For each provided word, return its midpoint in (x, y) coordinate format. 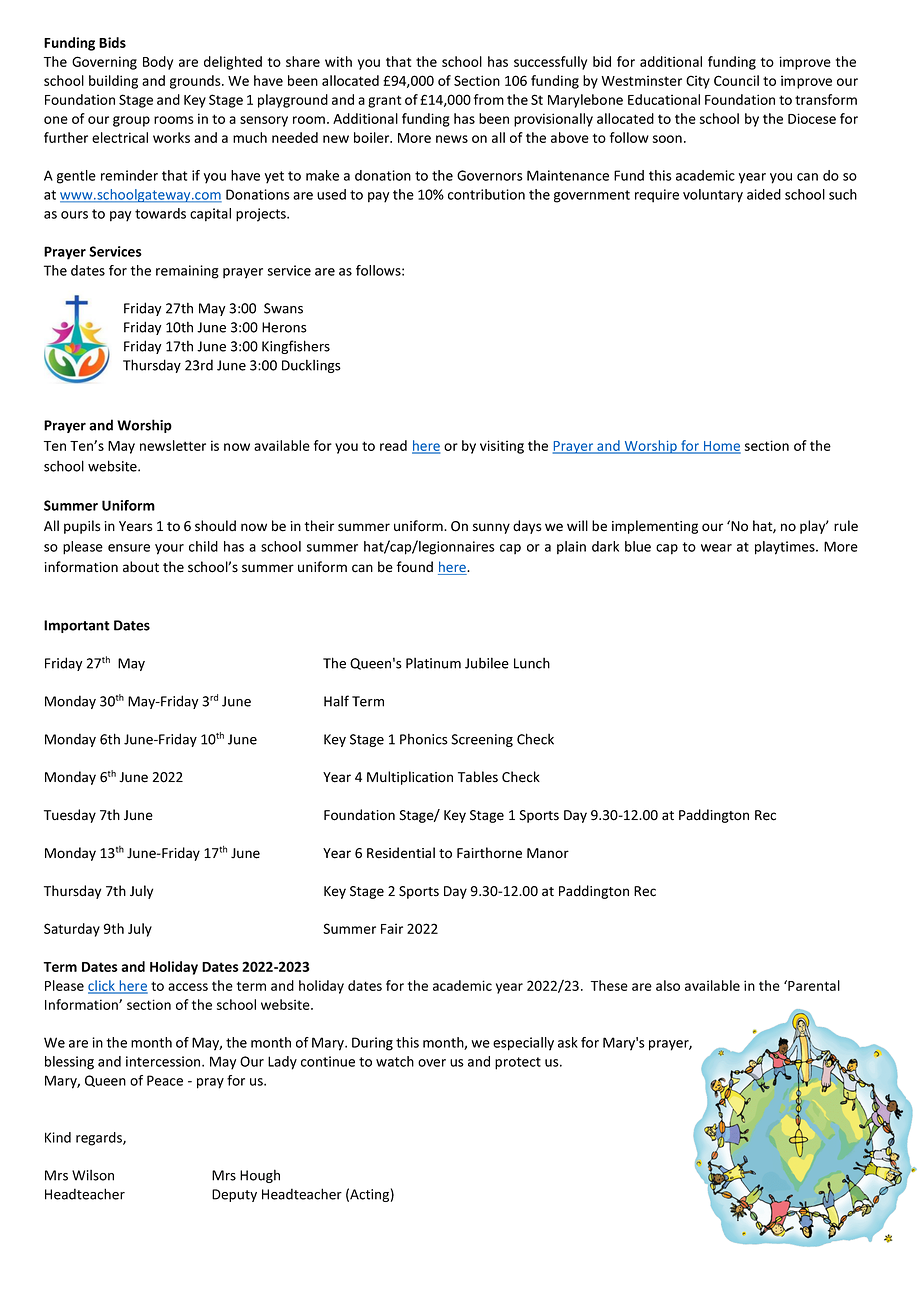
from (489, 99)
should (215, 526)
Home (721, 447)
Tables (478, 777)
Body (158, 63)
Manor (548, 853)
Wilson (93, 1175)
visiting (502, 447)
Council (736, 80)
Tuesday (70, 816)
